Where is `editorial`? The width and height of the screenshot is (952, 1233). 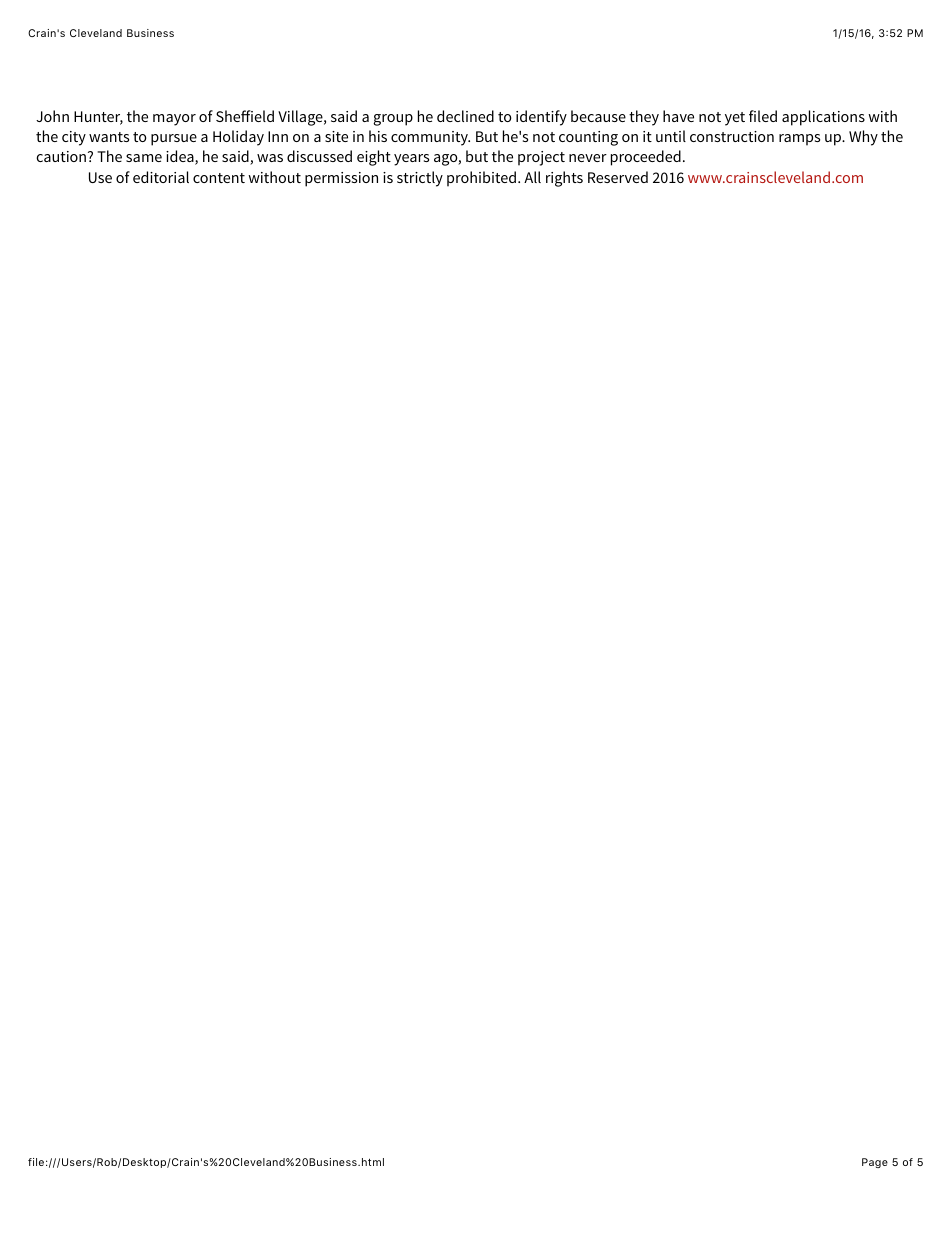
editorial is located at coordinates (161, 177).
